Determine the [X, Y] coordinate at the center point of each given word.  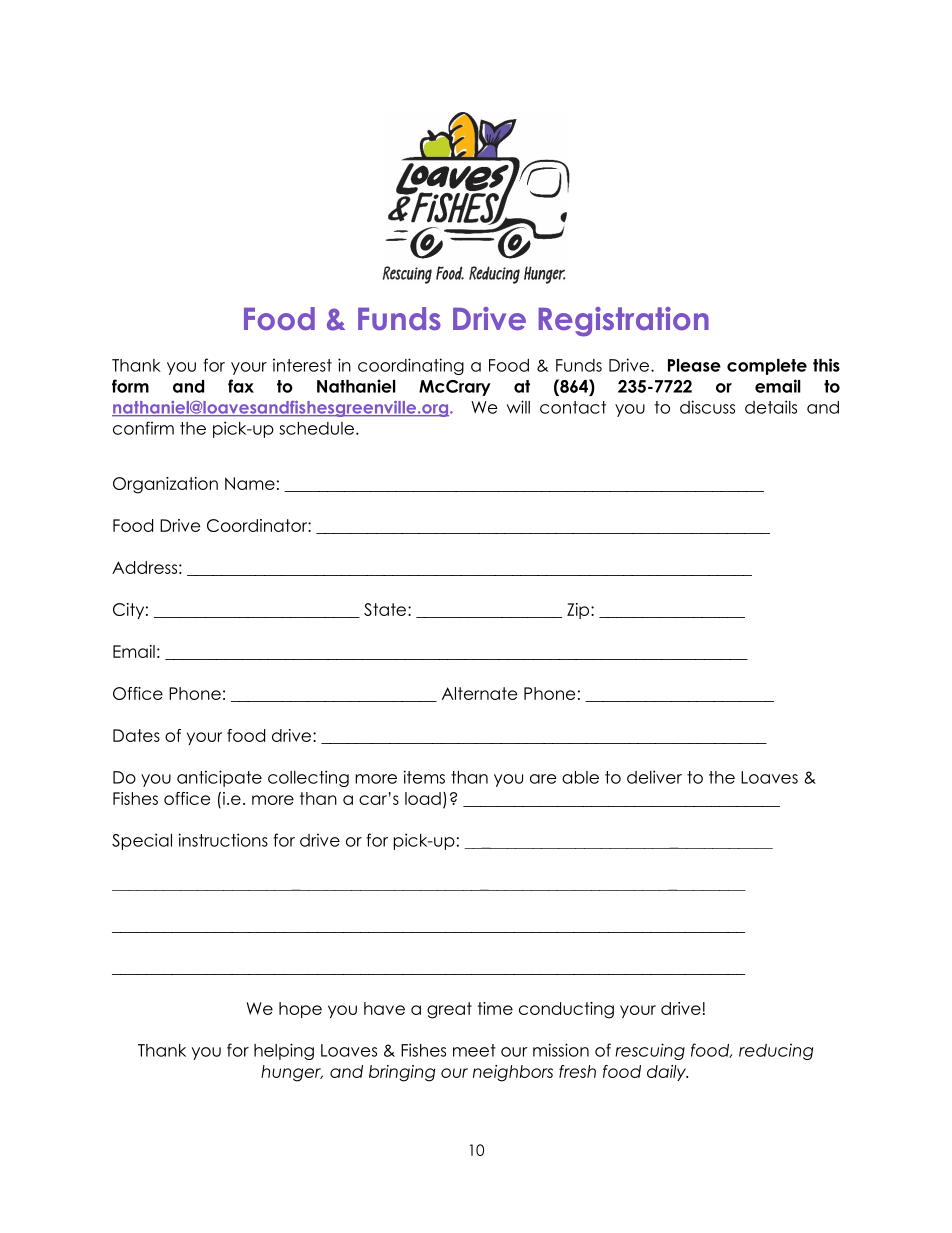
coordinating [411, 366]
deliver [654, 777]
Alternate [479, 693]
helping [284, 1051]
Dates [136, 735]
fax [241, 386]
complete [767, 367]
